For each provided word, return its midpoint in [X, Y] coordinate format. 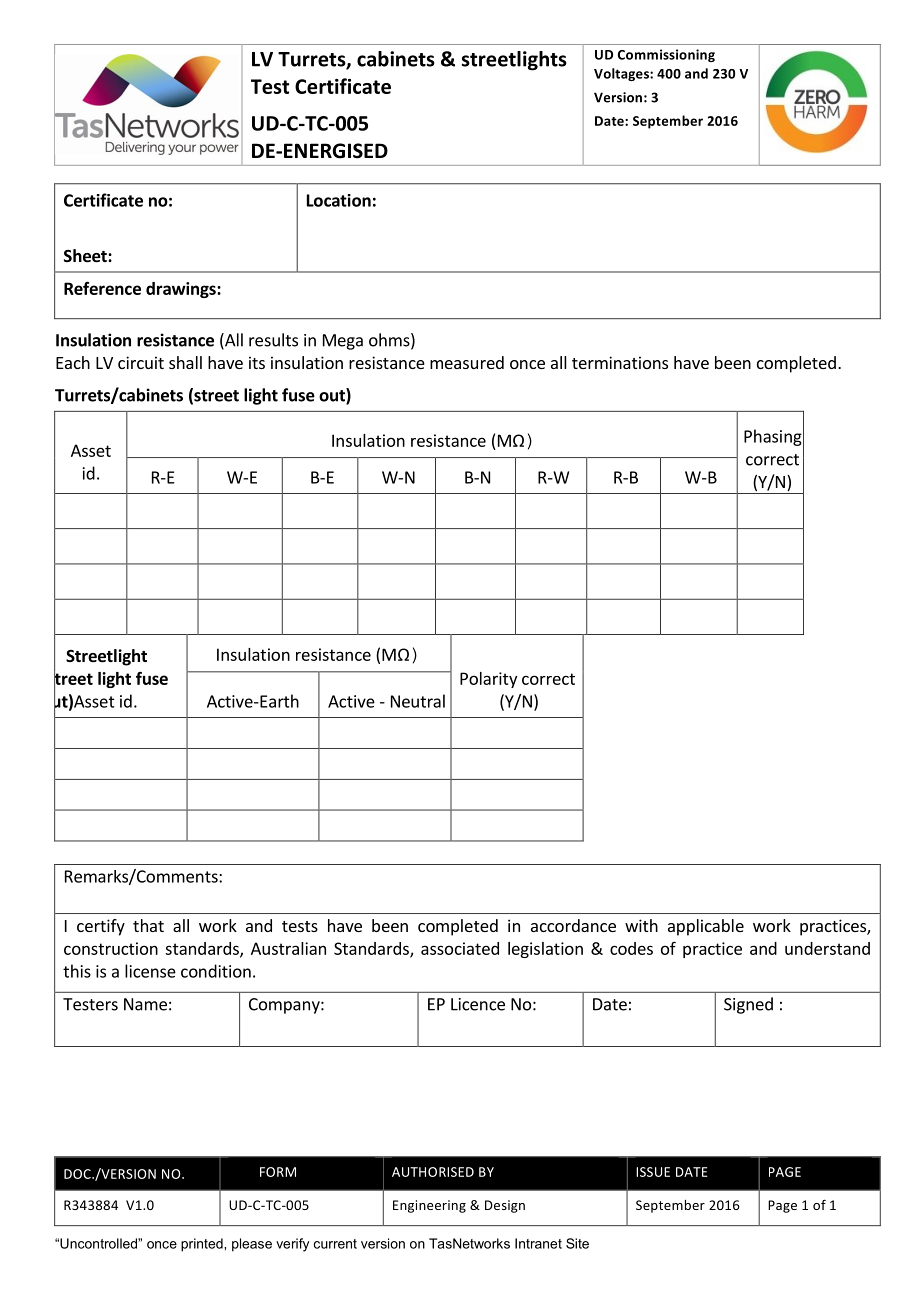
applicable [706, 927]
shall [185, 362]
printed [203, 1245]
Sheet [86, 256]
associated [460, 948]
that [148, 925]
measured [467, 362]
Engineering [429, 1206]
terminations [620, 362]
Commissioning [666, 55]
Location [339, 200]
